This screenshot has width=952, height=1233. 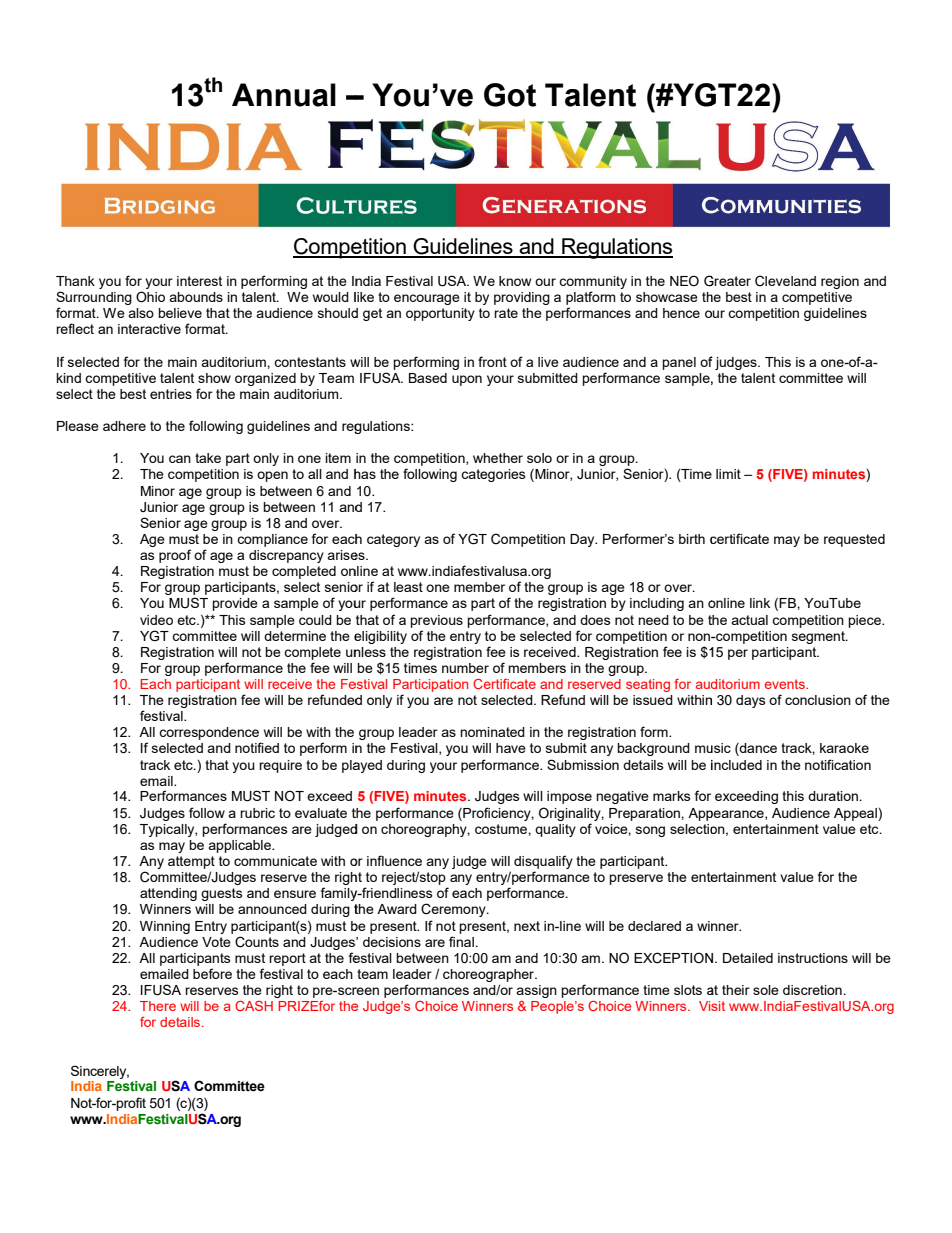 What do you see at coordinates (465, 668) in the screenshot?
I see `number` at bounding box center [465, 668].
